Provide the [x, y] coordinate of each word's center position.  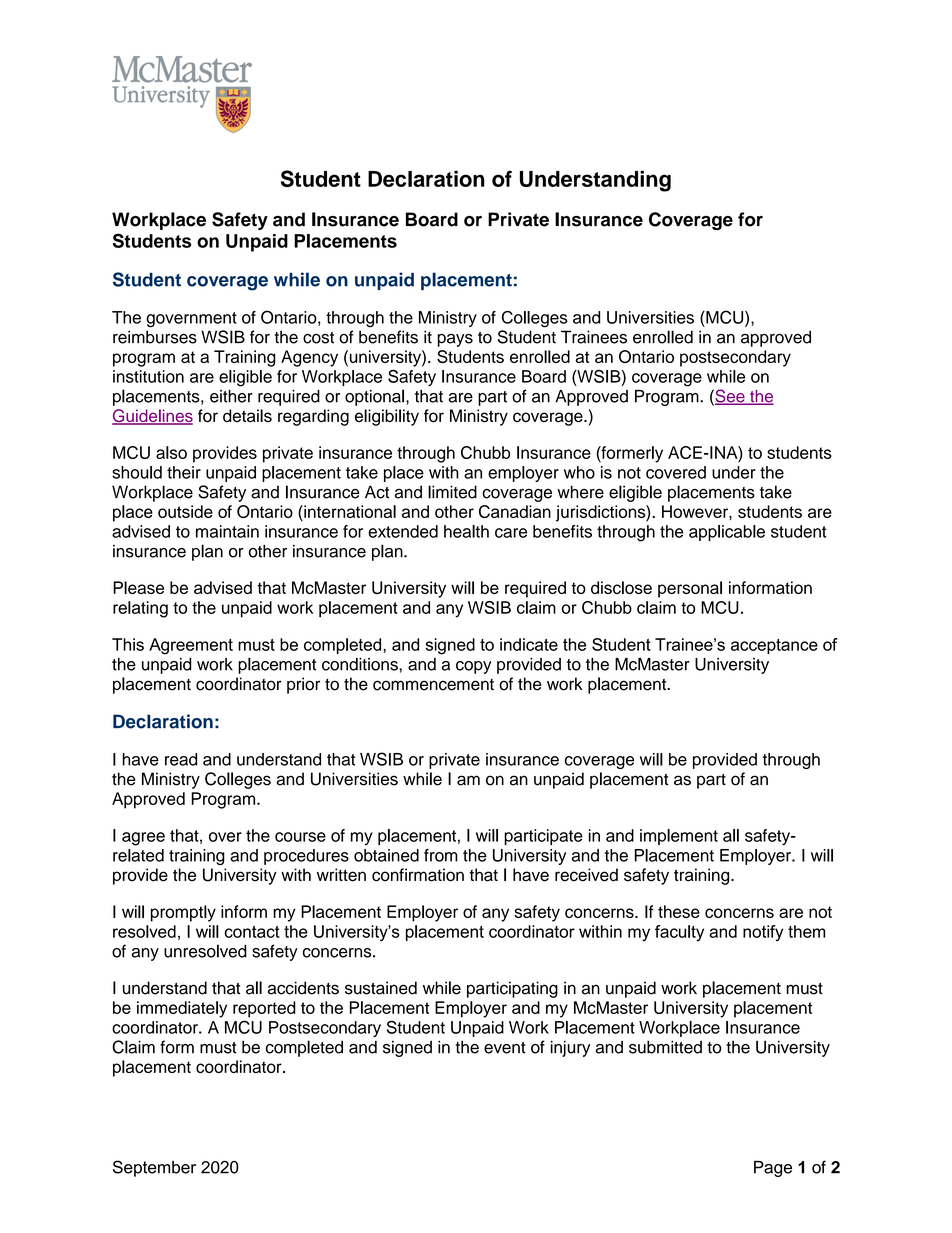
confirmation [418, 875]
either [231, 396]
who [579, 472]
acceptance [774, 646]
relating [140, 609]
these [679, 911]
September [154, 1168]
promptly [183, 913]
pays [455, 340]
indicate [529, 644]
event [505, 1048]
